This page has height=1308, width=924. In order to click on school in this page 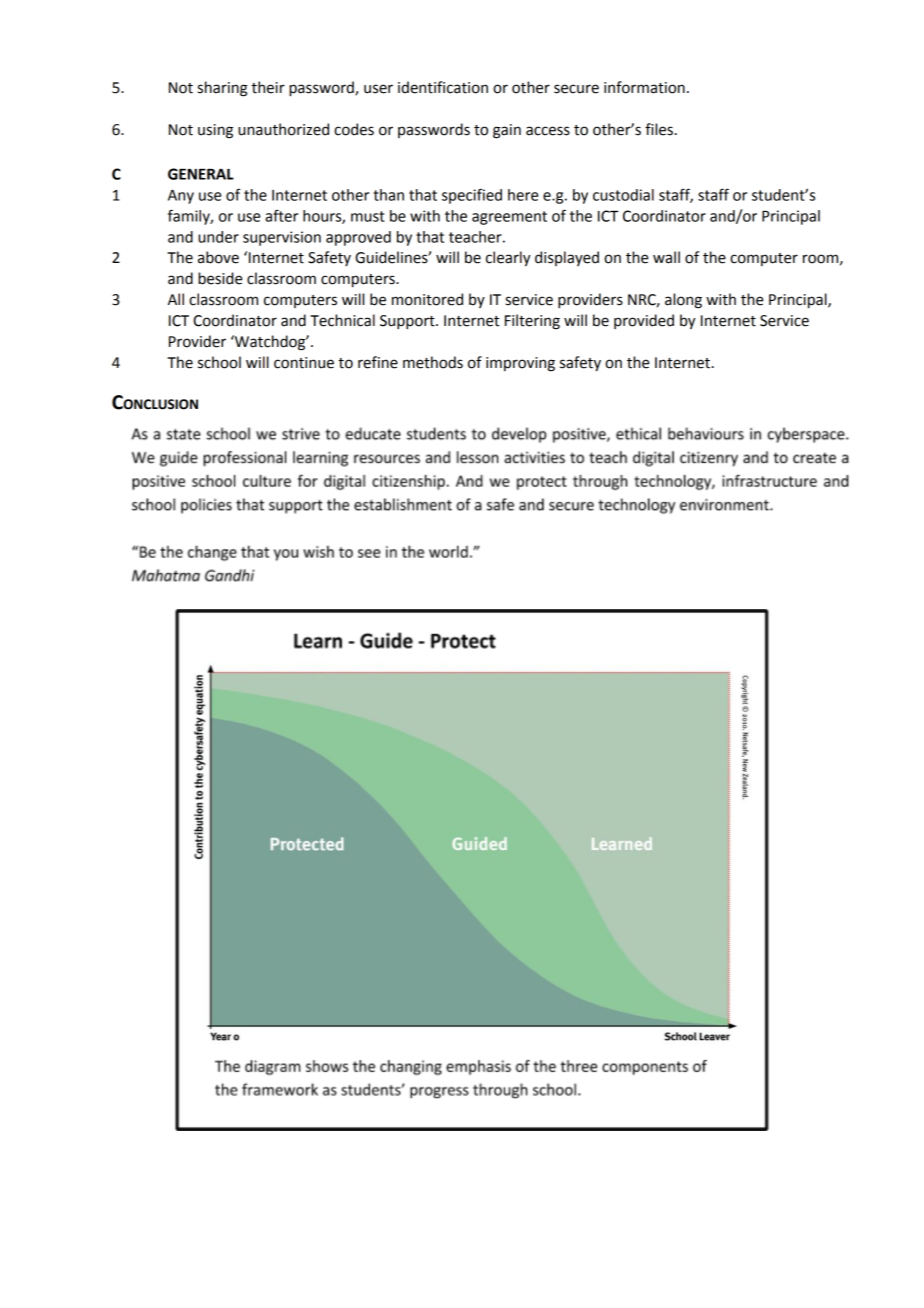, I will do `click(219, 362)`.
